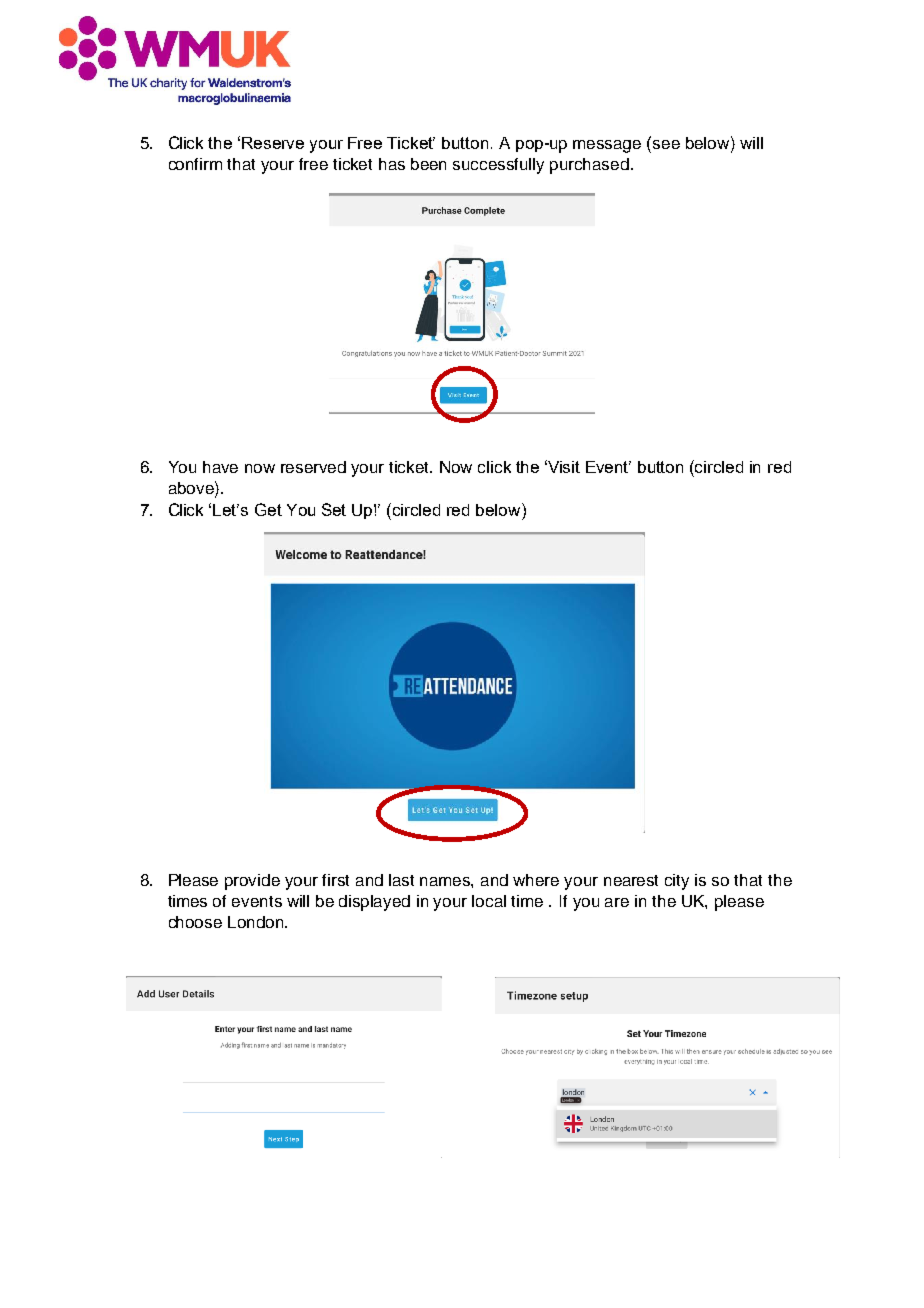 This page has width=924, height=1308. What do you see at coordinates (428, 164) in the page?
I see `been` at bounding box center [428, 164].
